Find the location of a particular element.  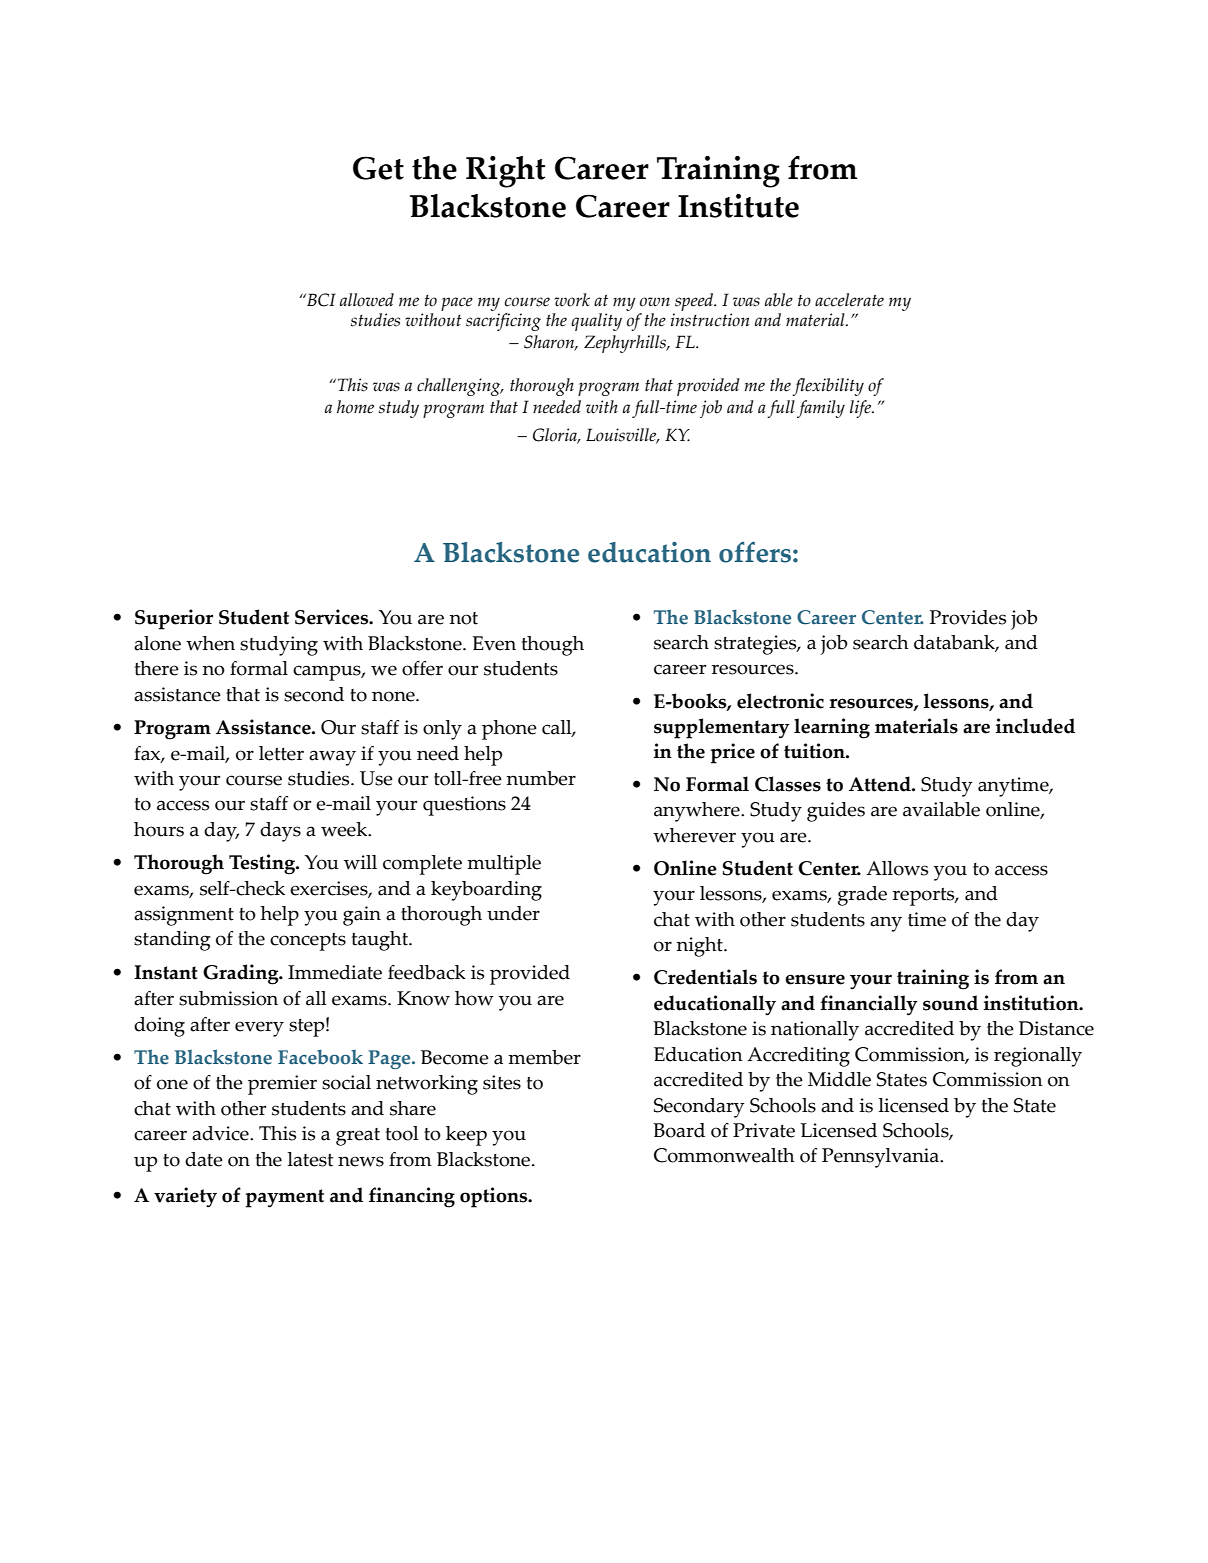

Right is located at coordinates (505, 172).
